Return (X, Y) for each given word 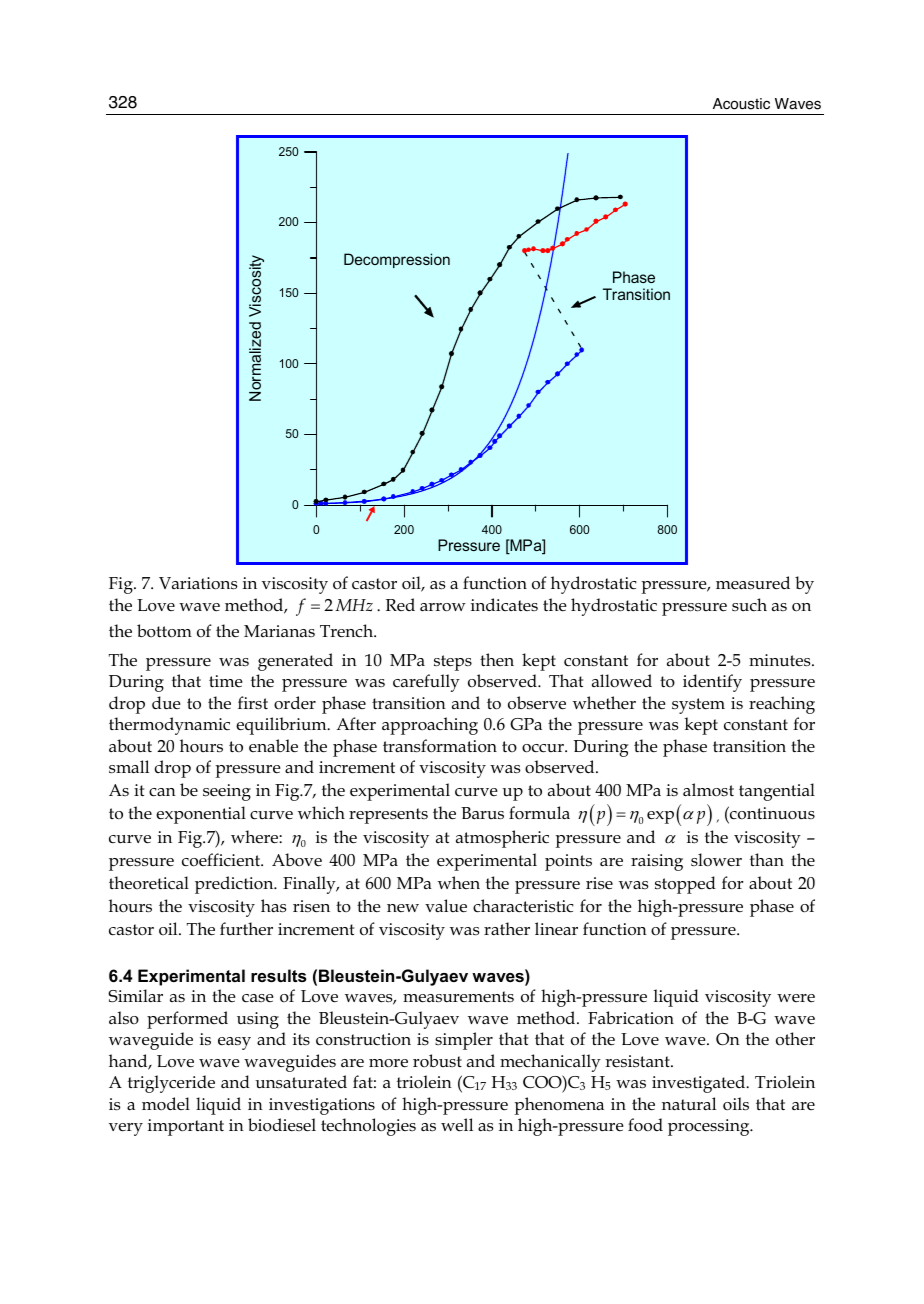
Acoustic (741, 104)
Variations (198, 583)
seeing (227, 792)
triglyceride (171, 1084)
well (457, 1125)
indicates (504, 604)
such (749, 604)
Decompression (397, 260)
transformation (440, 746)
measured (753, 583)
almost (708, 790)
